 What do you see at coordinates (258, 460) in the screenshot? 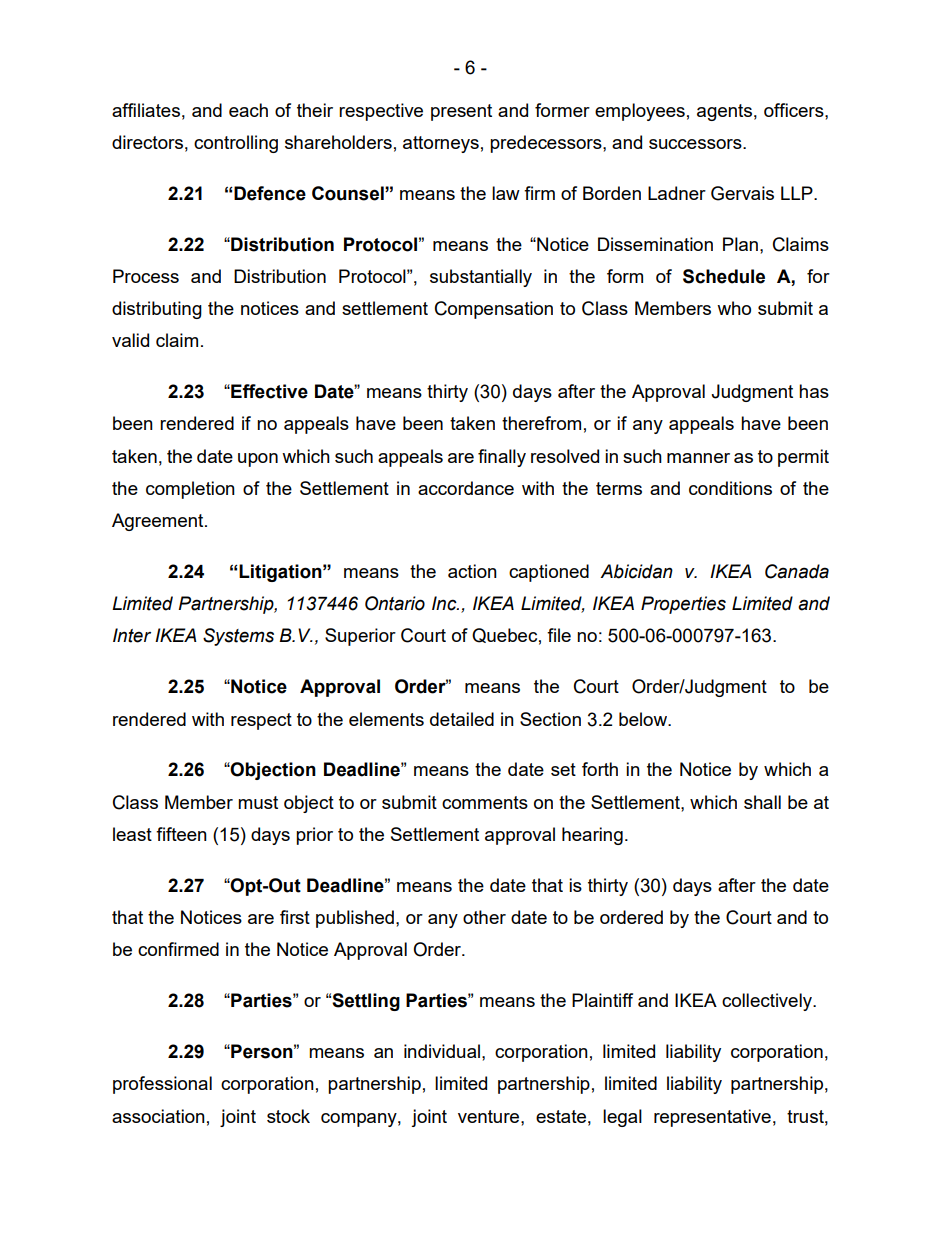
I see `upon` at bounding box center [258, 460].
